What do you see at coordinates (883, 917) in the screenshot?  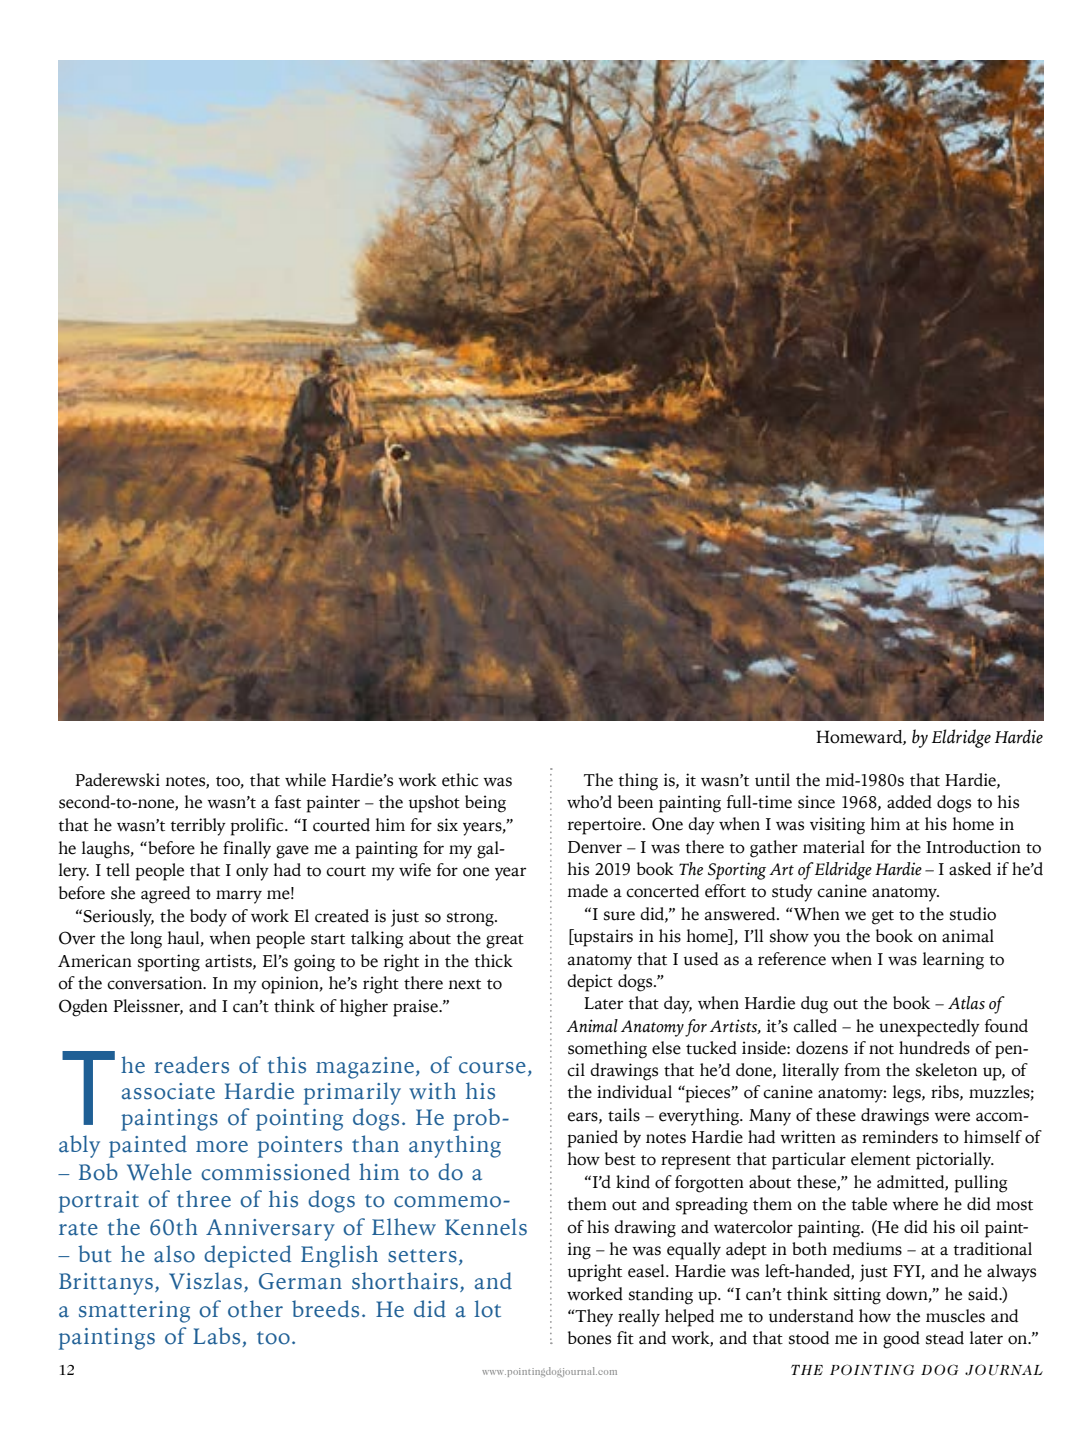 I see `get` at bounding box center [883, 917].
